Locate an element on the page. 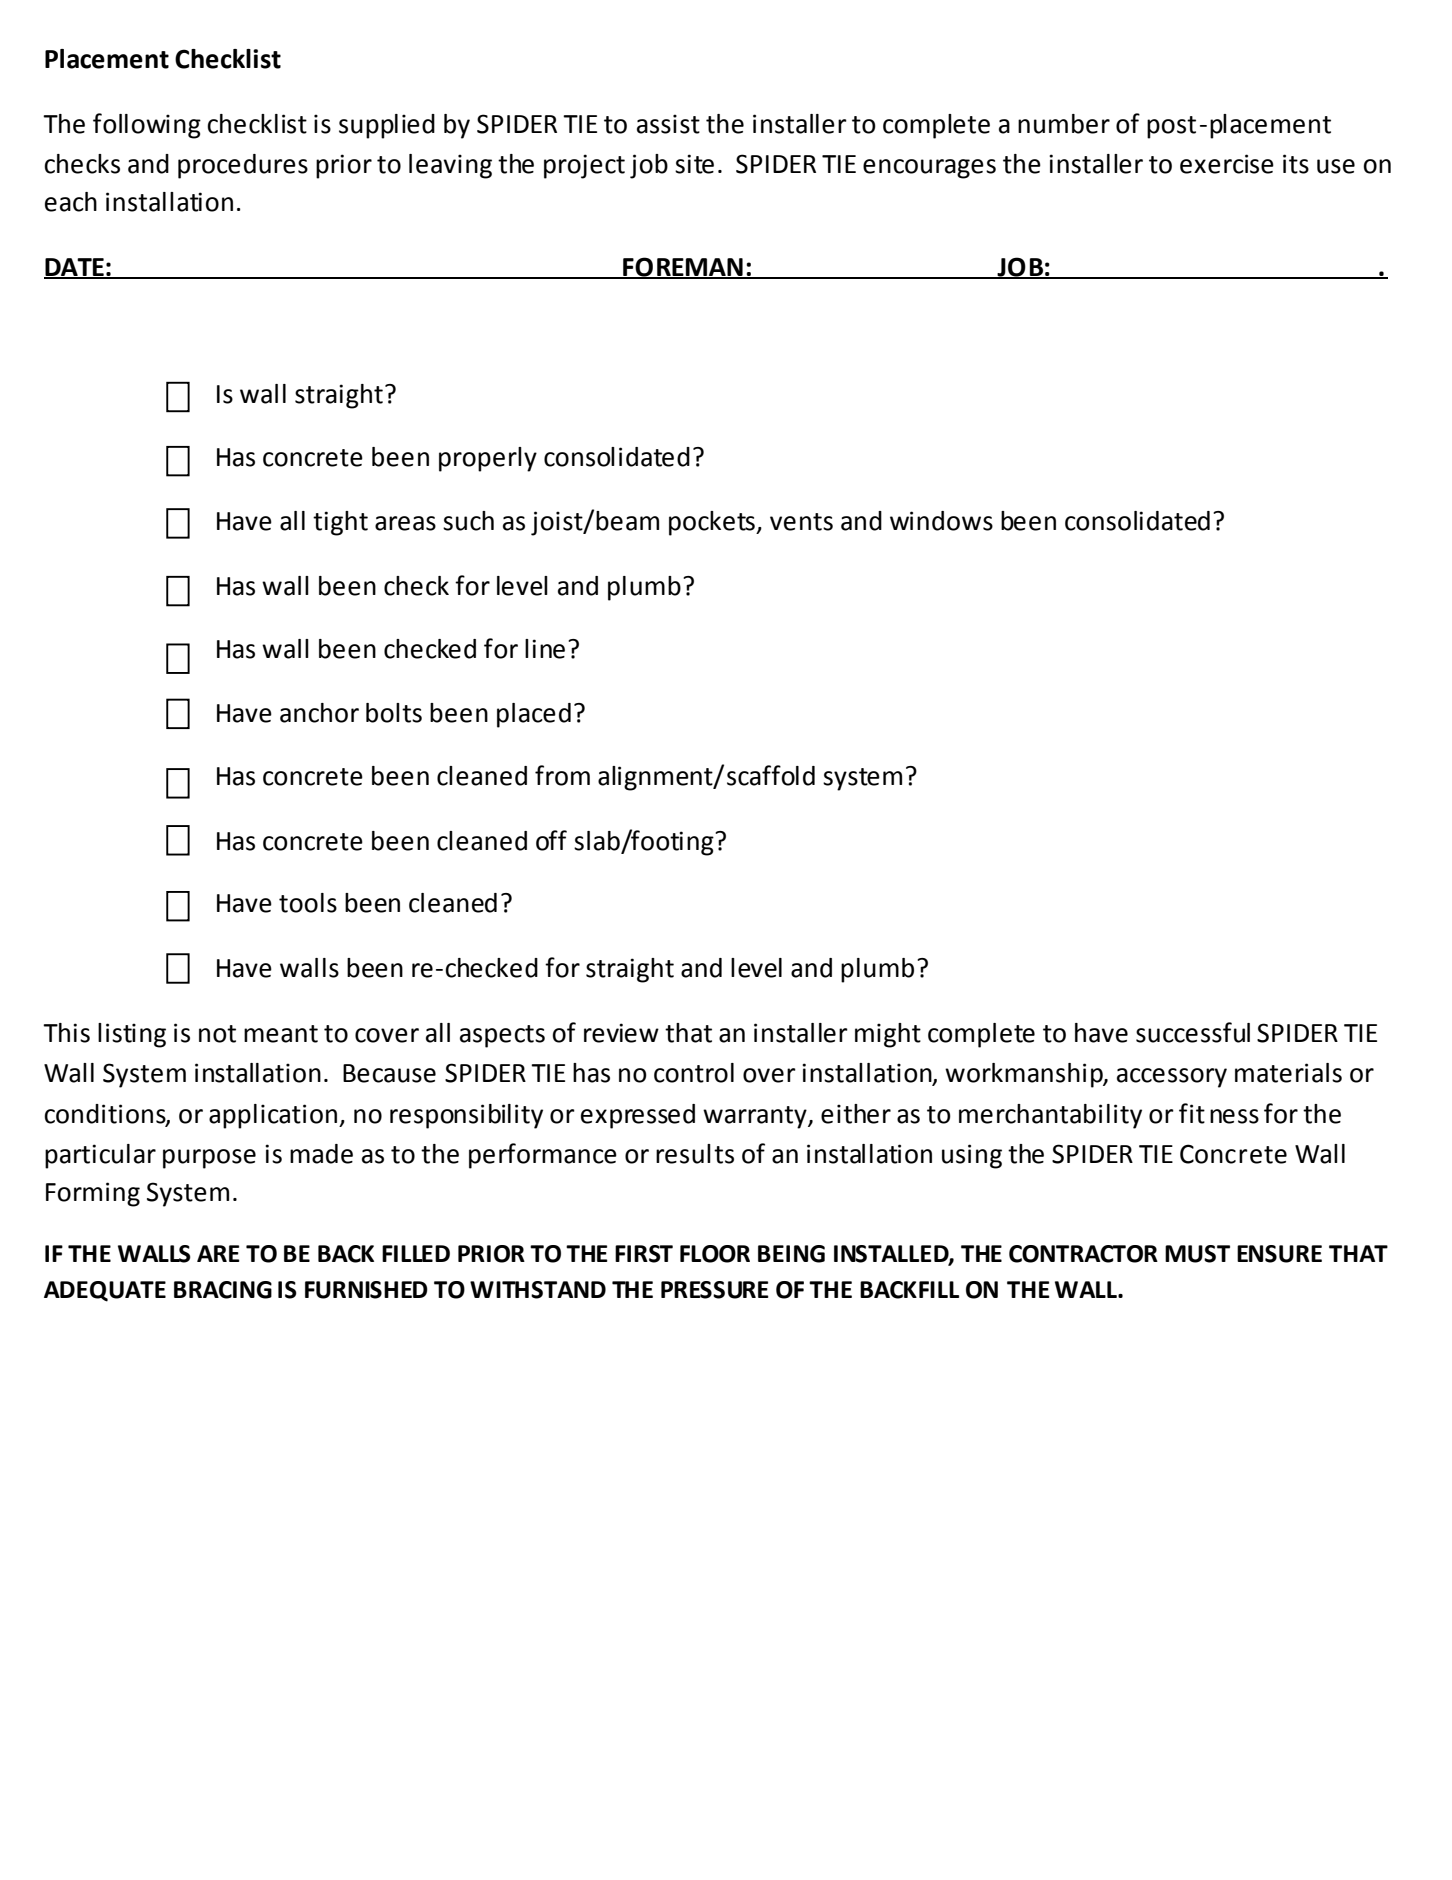  FLOOR is located at coordinates (715, 1254).
